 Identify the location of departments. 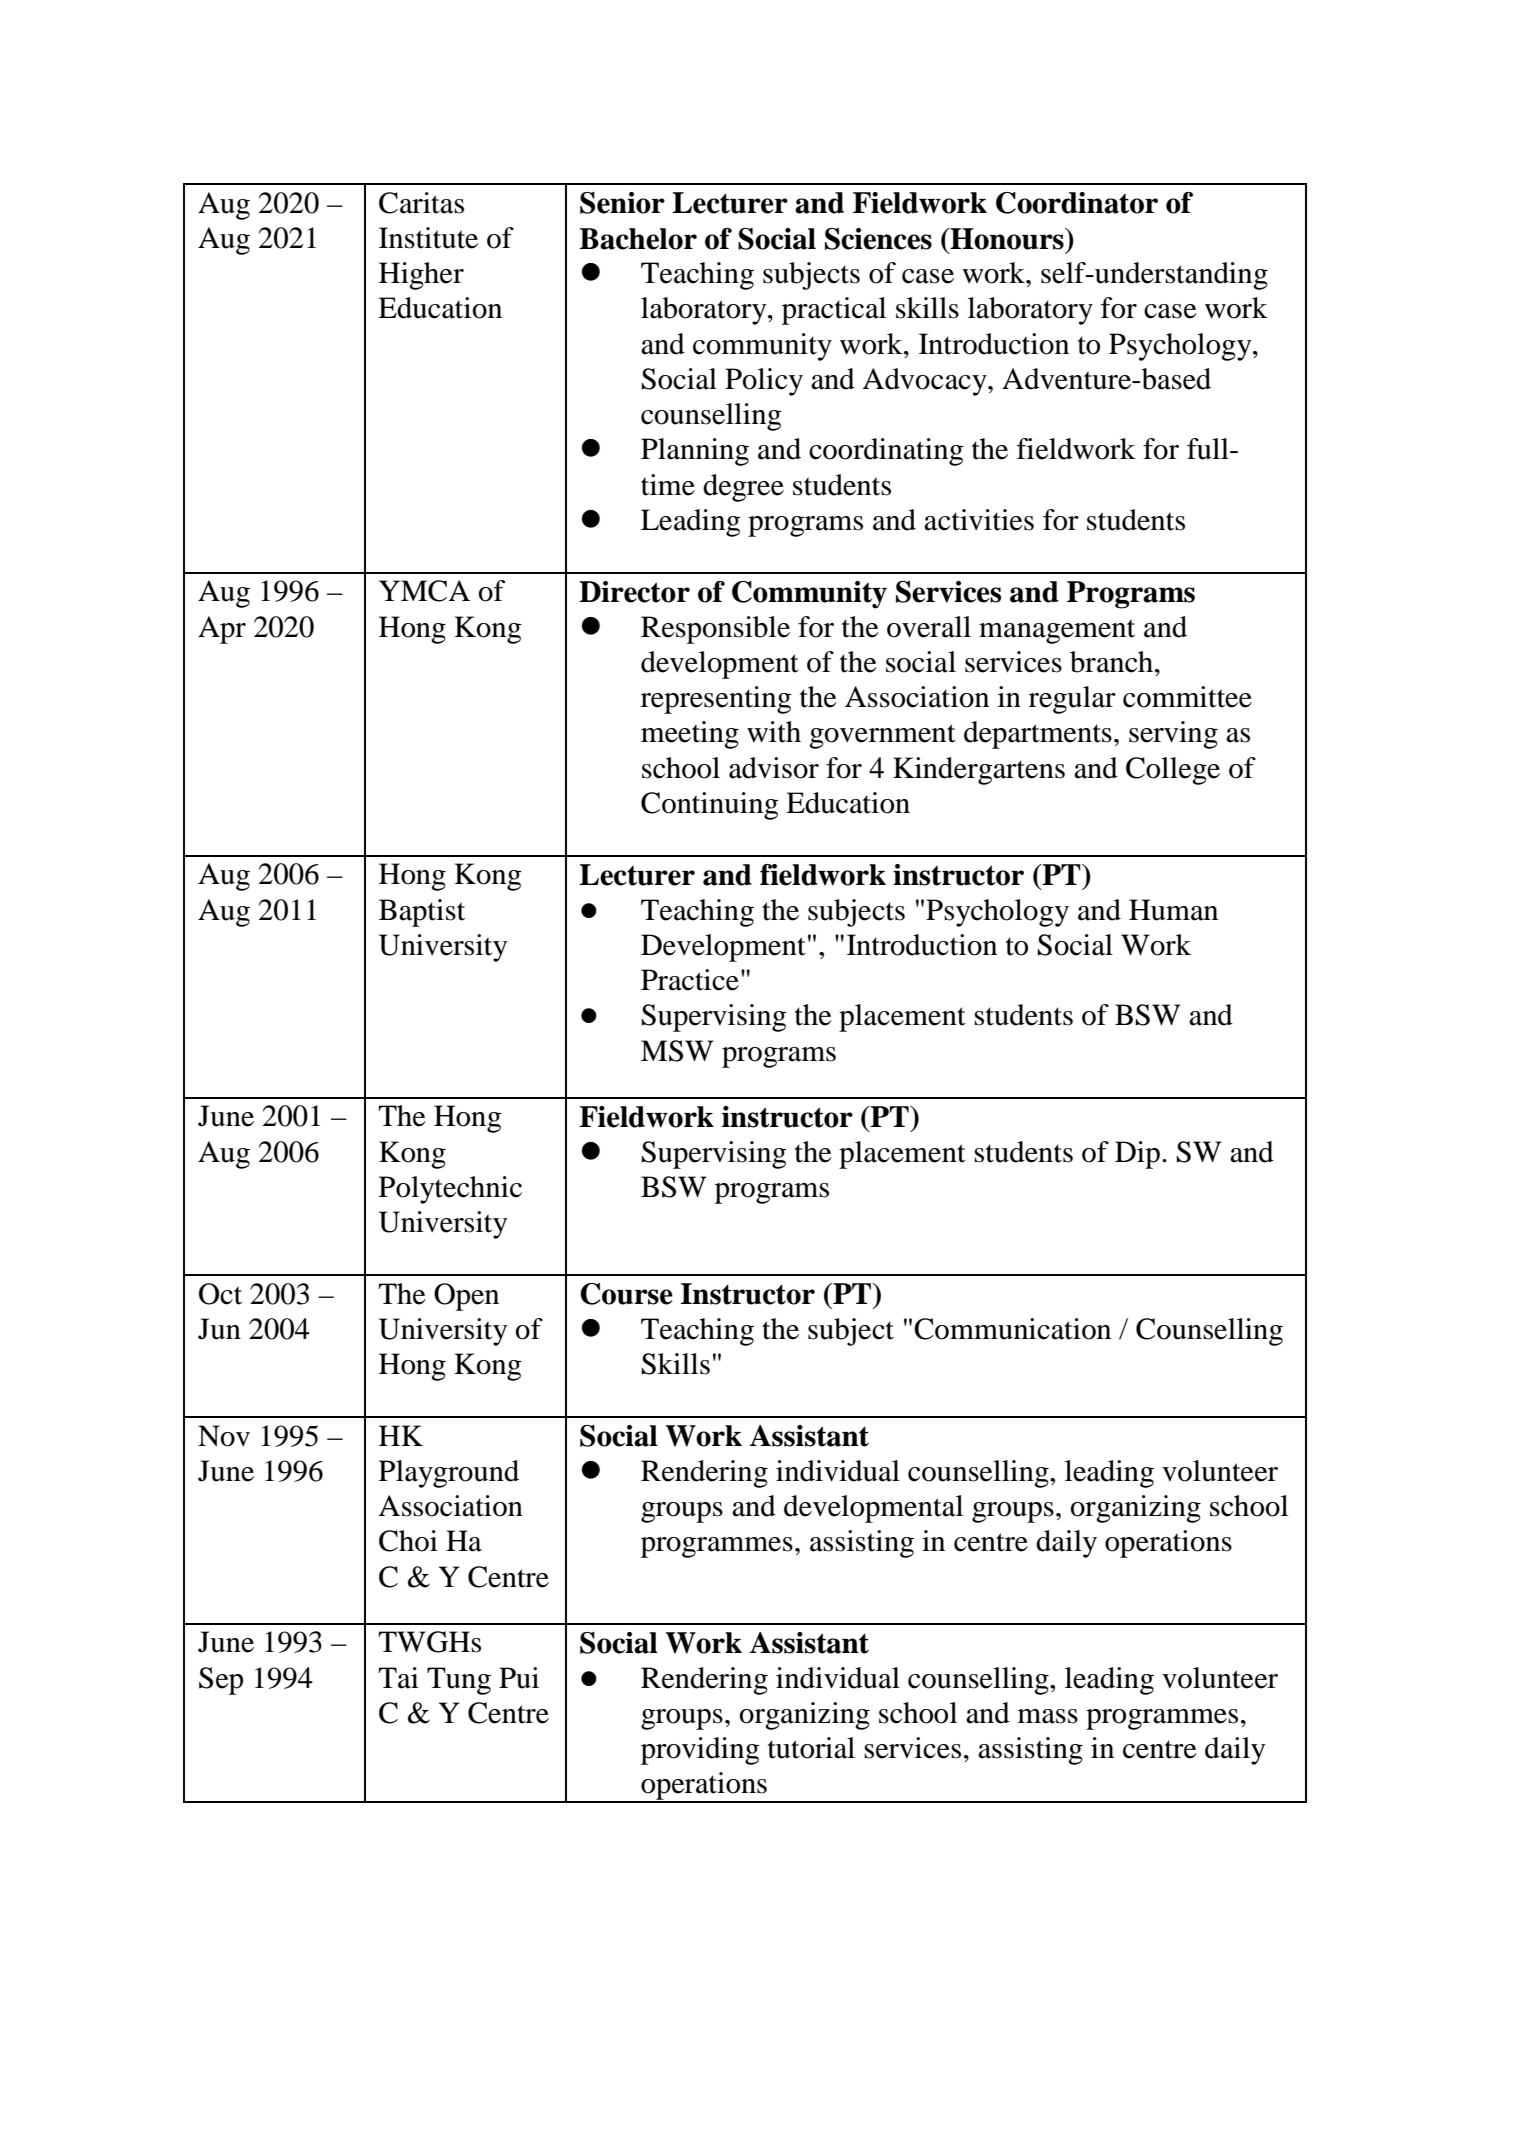
(1038, 735).
